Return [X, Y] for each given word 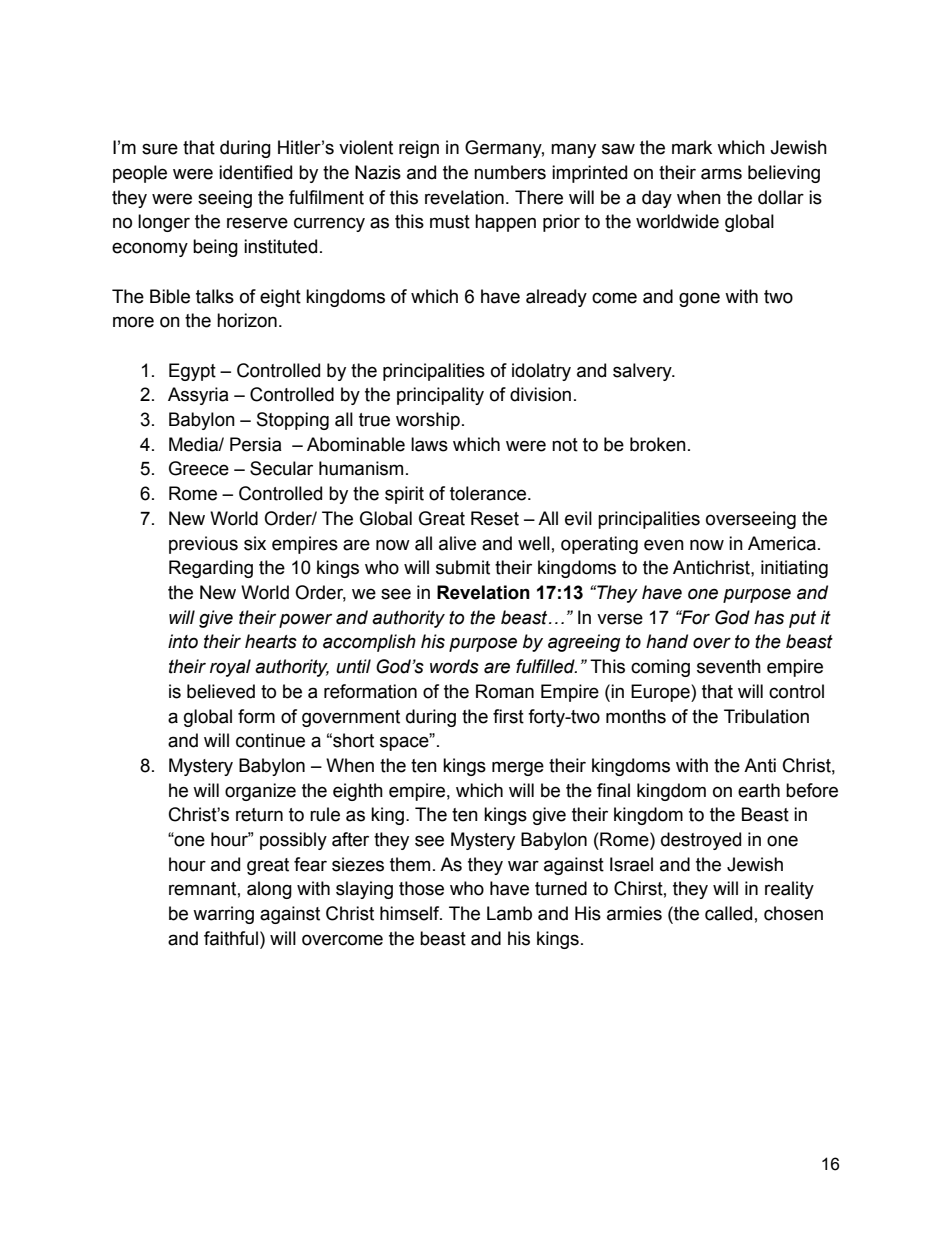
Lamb [509, 913]
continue [270, 740]
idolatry [541, 372]
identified [255, 172]
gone [699, 299]
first [508, 716]
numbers [510, 172]
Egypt [192, 372]
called [728, 913]
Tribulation [766, 716]
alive [457, 543]
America [782, 543]
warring [223, 915]
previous [203, 545]
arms [721, 174]
